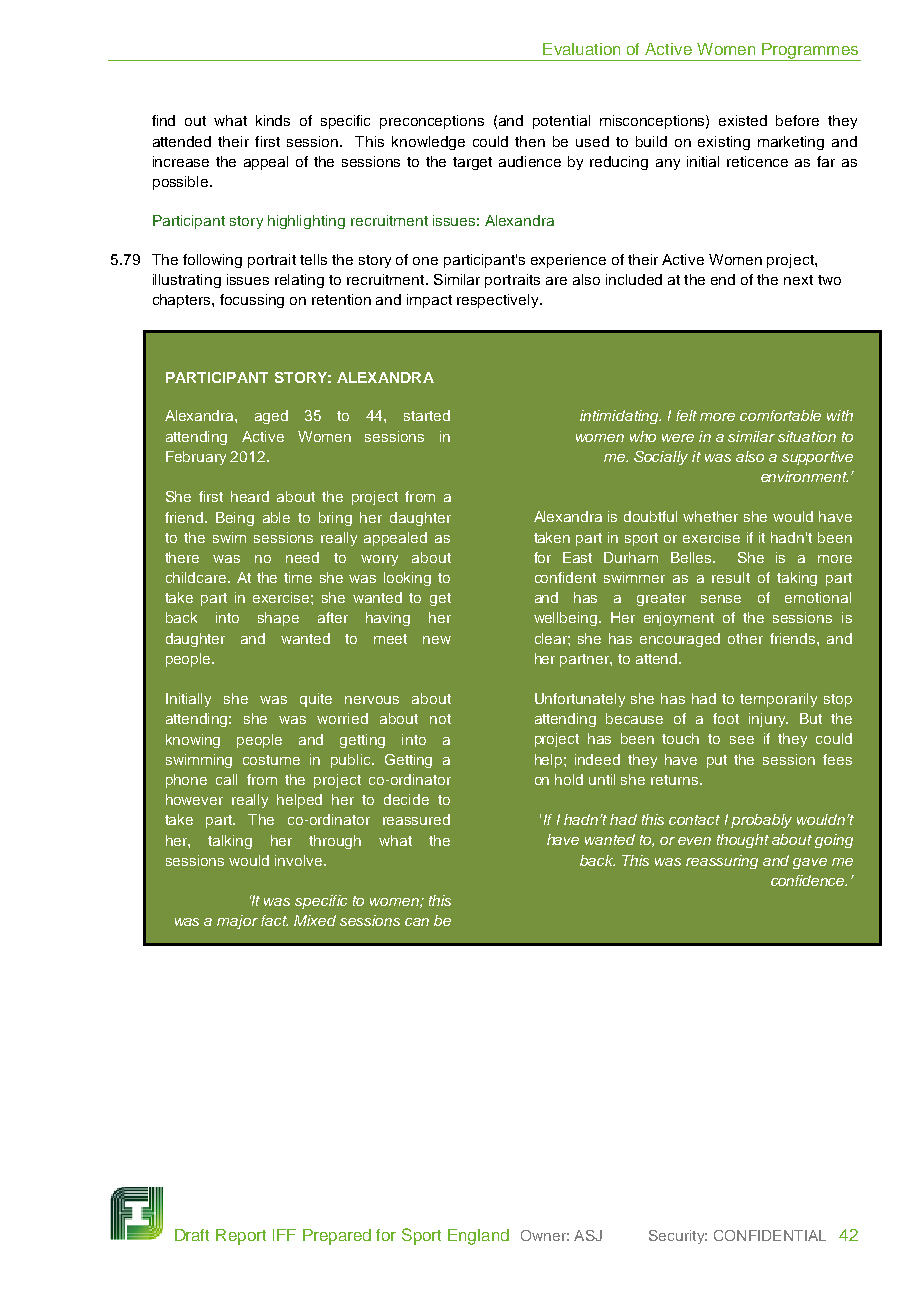 This screenshot has height=1308, width=924. I want to click on Report, so click(241, 1237).
